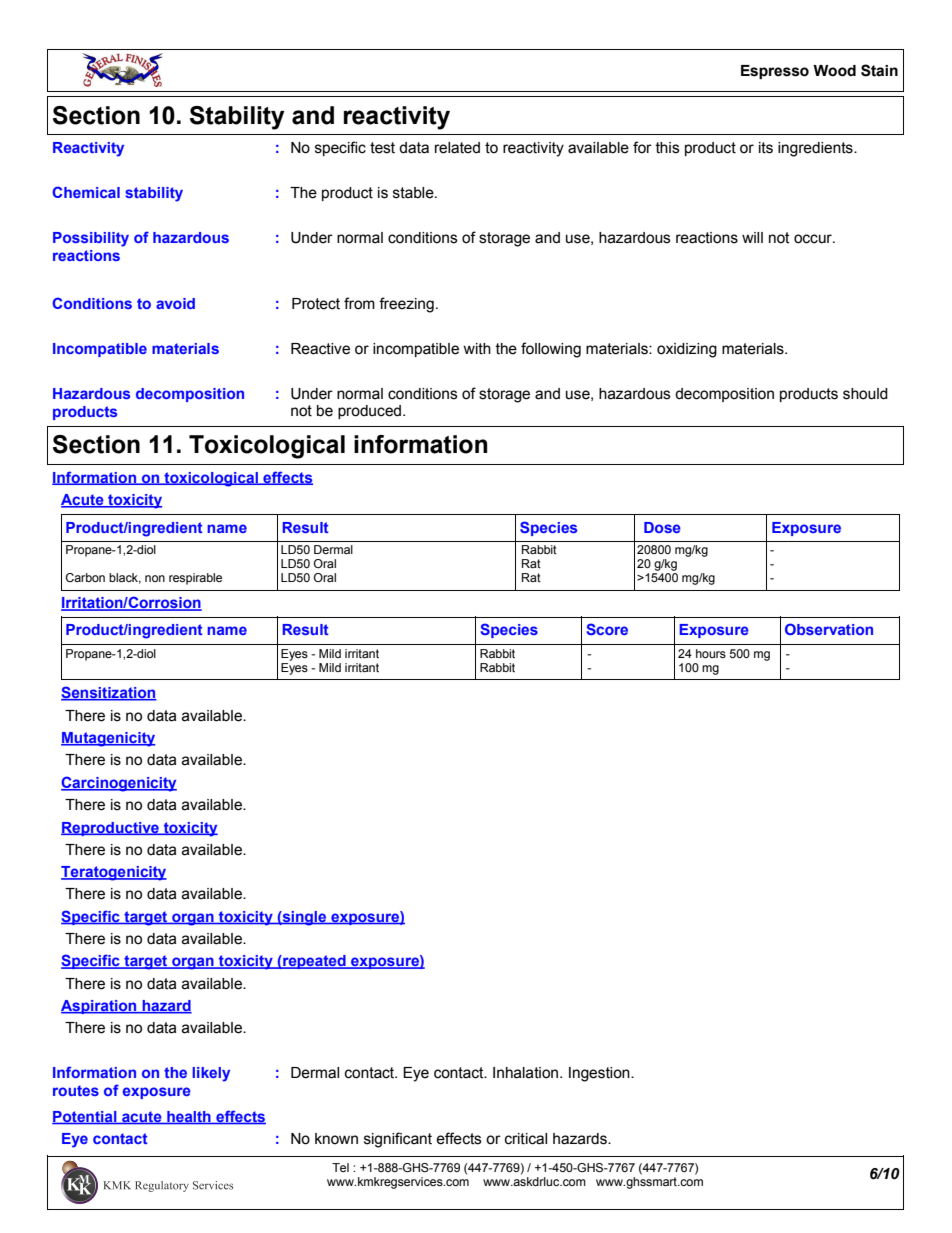 This screenshot has width=952, height=1233. What do you see at coordinates (865, 394) in the screenshot?
I see `should` at bounding box center [865, 394].
